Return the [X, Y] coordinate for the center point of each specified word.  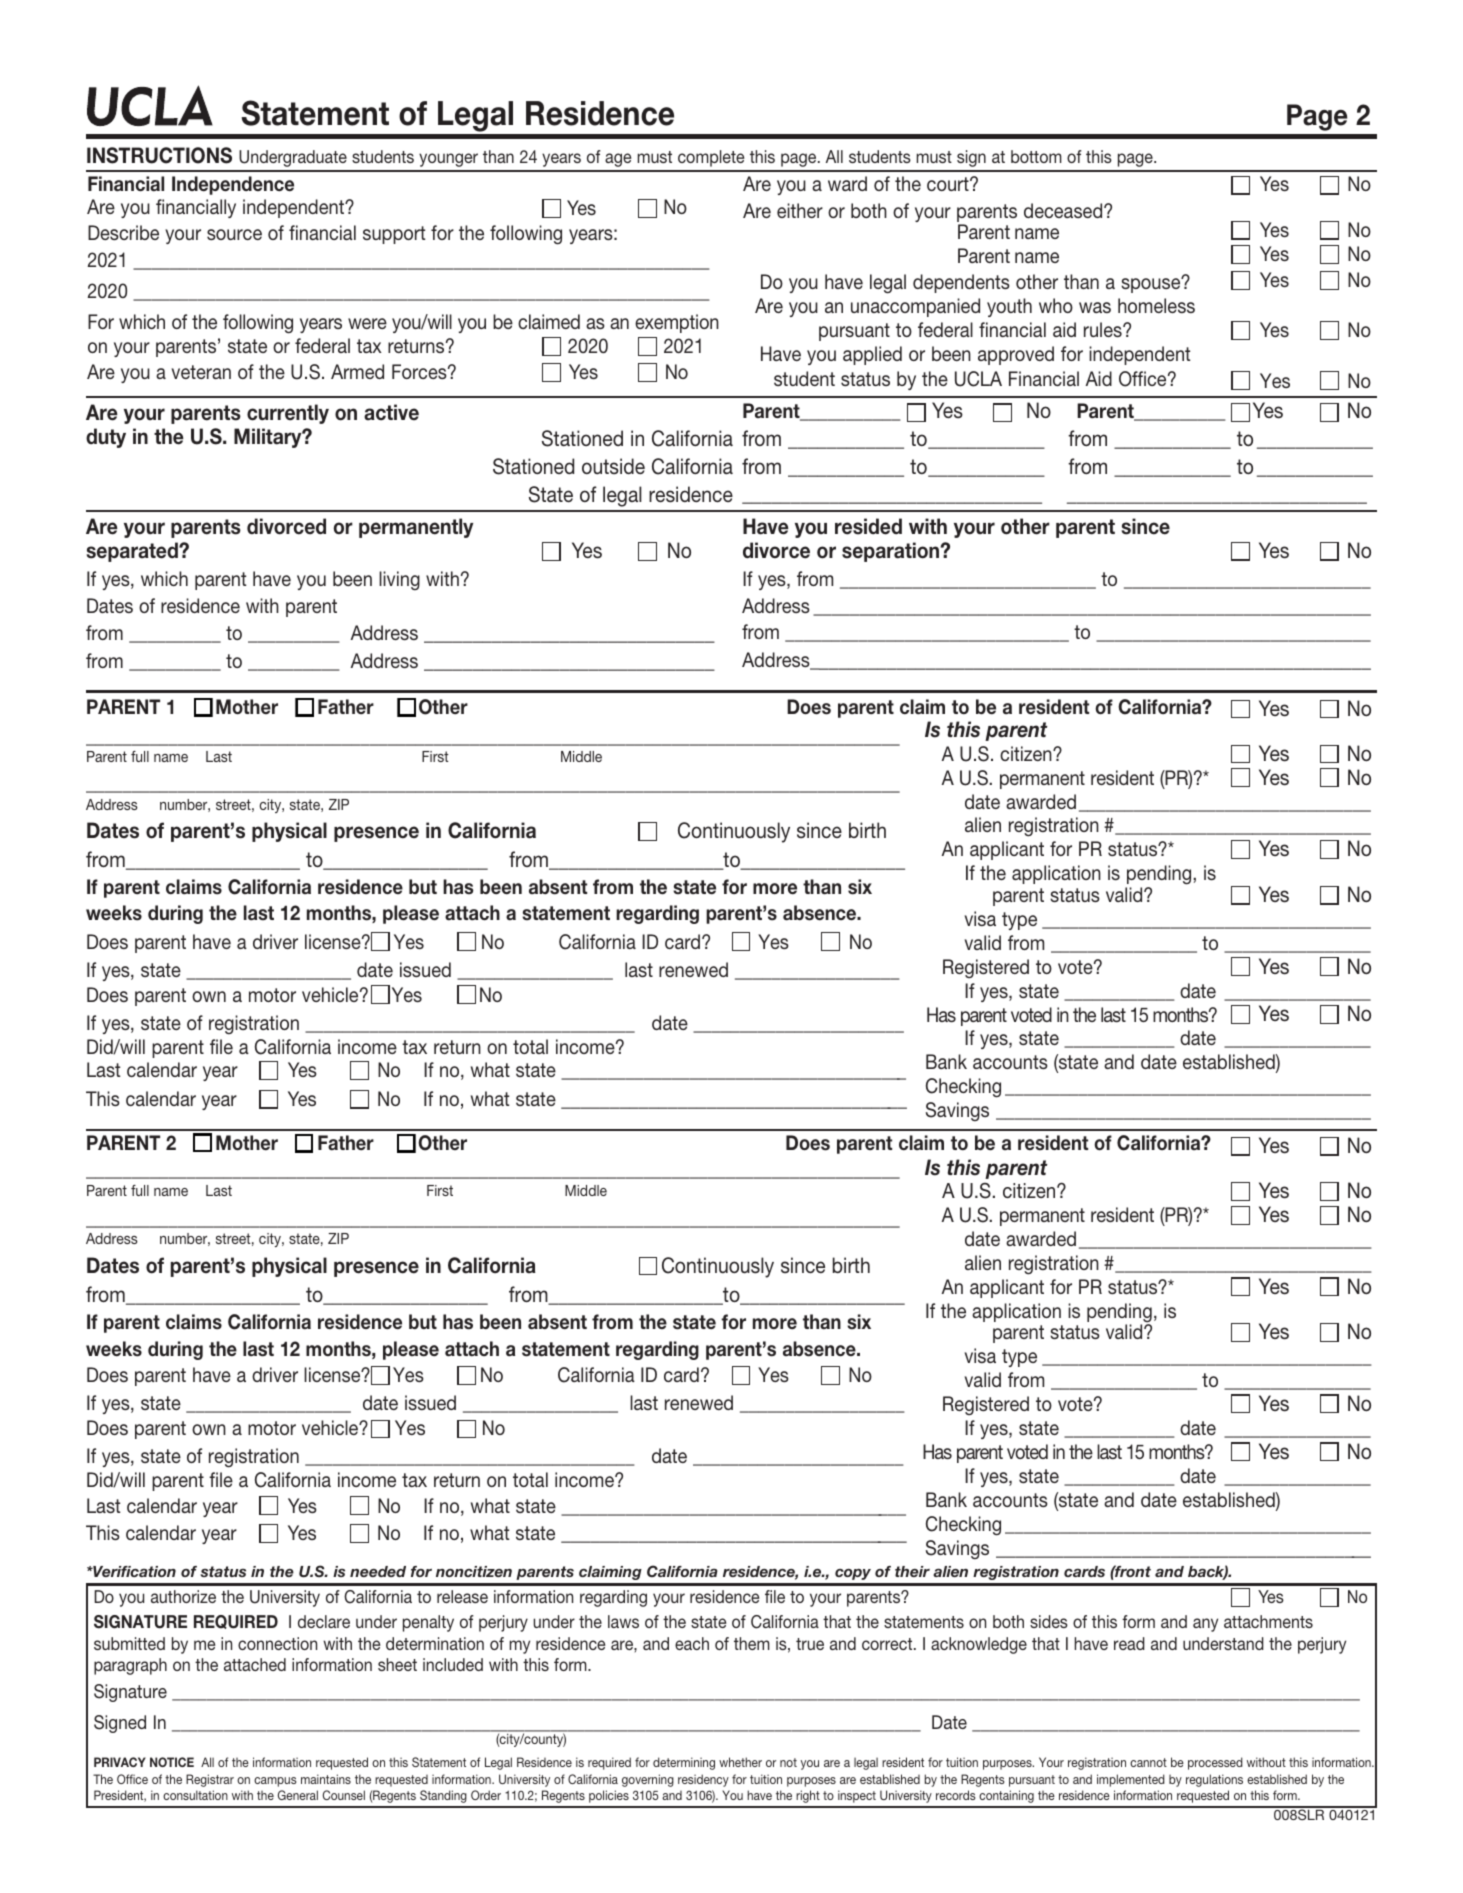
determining [684, 1763]
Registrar [210, 1780]
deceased [1064, 210]
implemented [1131, 1780]
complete [711, 158]
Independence [233, 185]
